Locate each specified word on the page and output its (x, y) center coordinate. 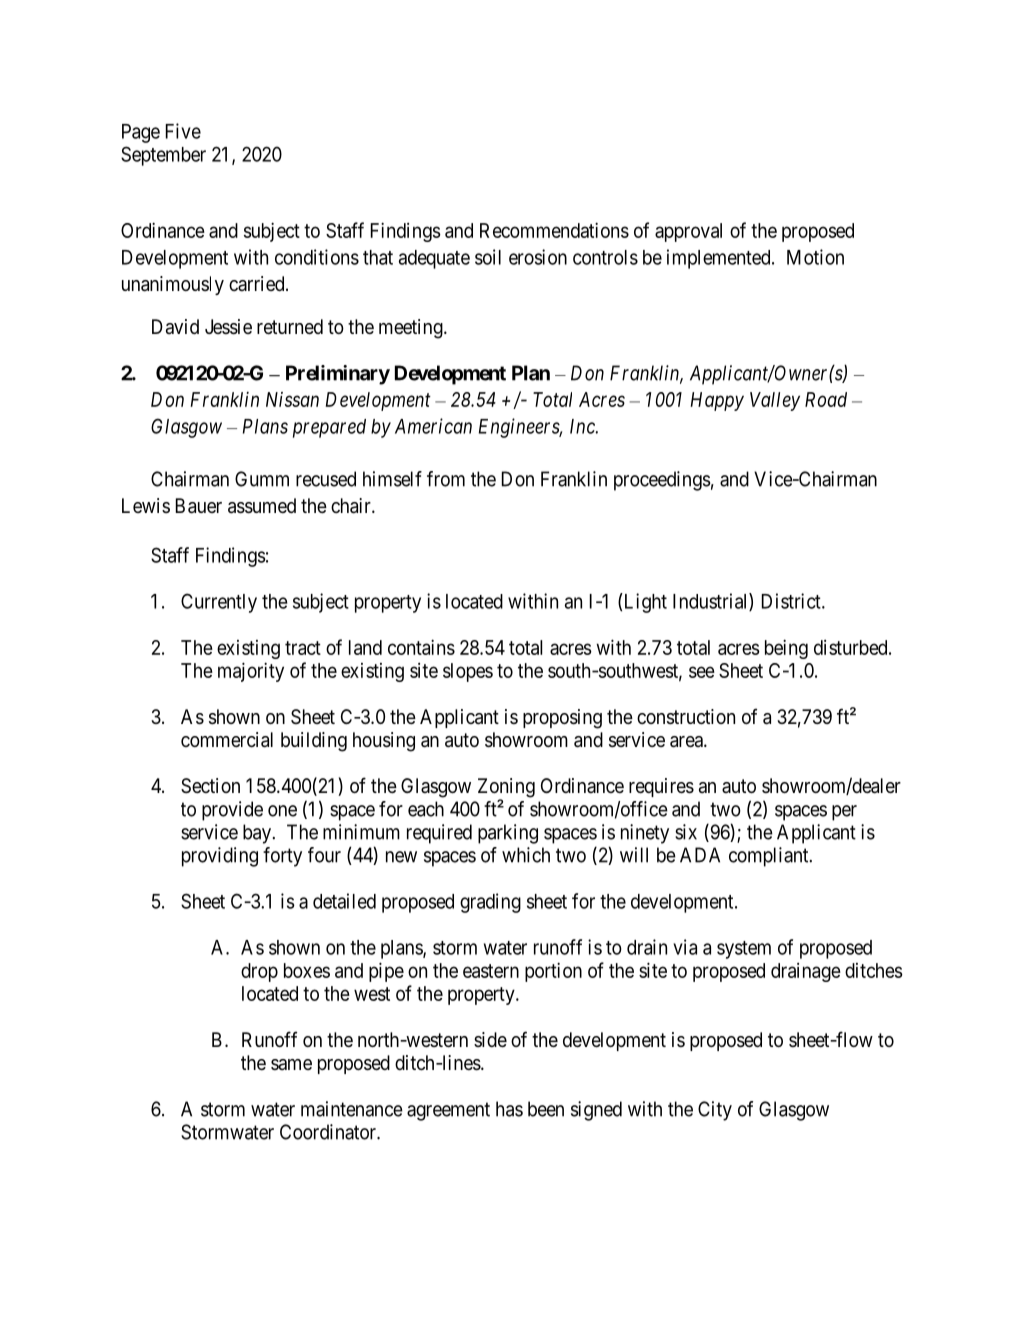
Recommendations (554, 230)
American (433, 426)
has (509, 1109)
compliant (770, 857)
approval (688, 232)
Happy (717, 401)
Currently (219, 603)
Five (183, 131)
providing (220, 857)
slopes (468, 672)
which (526, 855)
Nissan (292, 399)
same (291, 1064)
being (786, 649)
